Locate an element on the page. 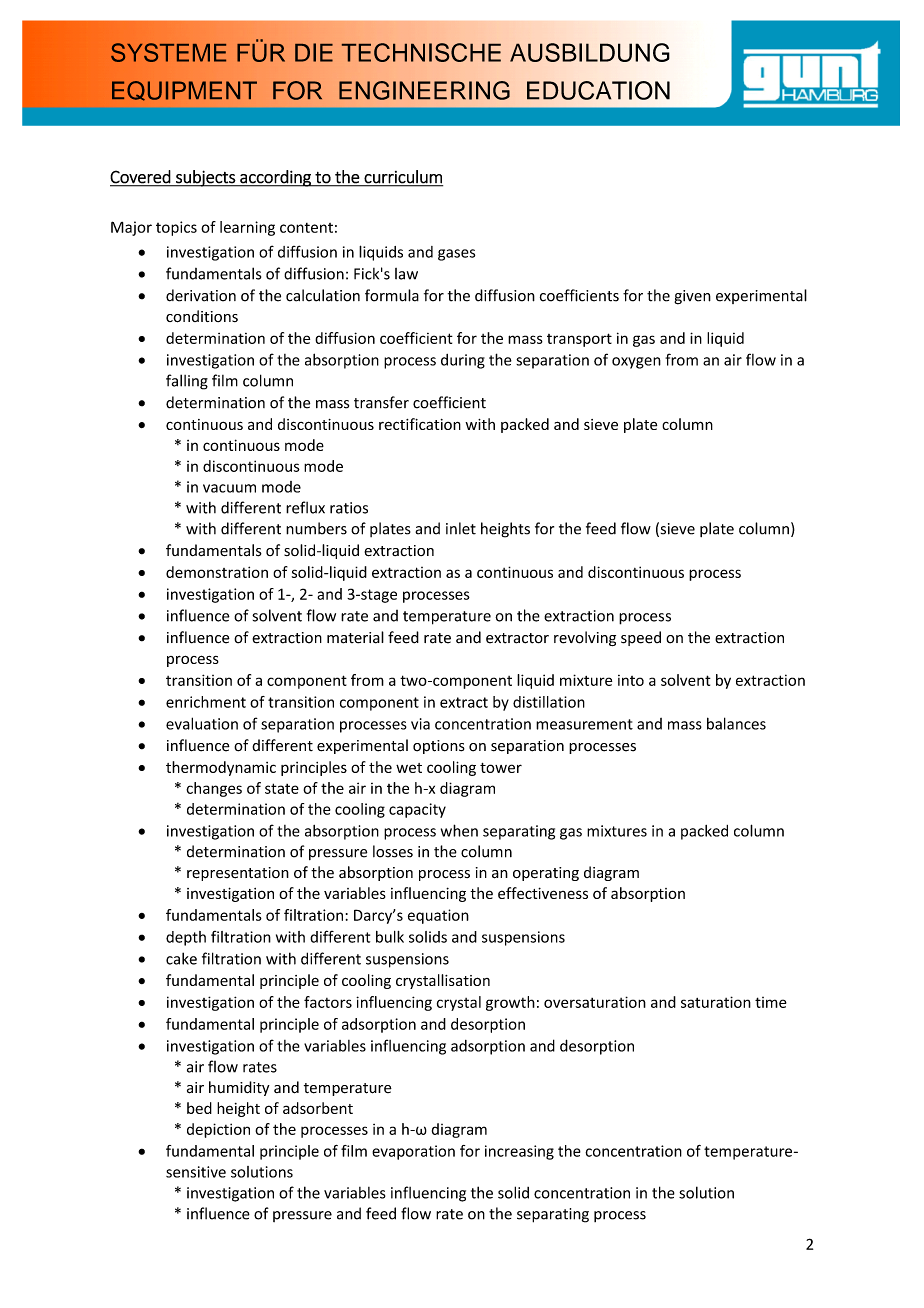 The height and width of the image is (1308, 924). ENGINEERING is located at coordinates (424, 90).
